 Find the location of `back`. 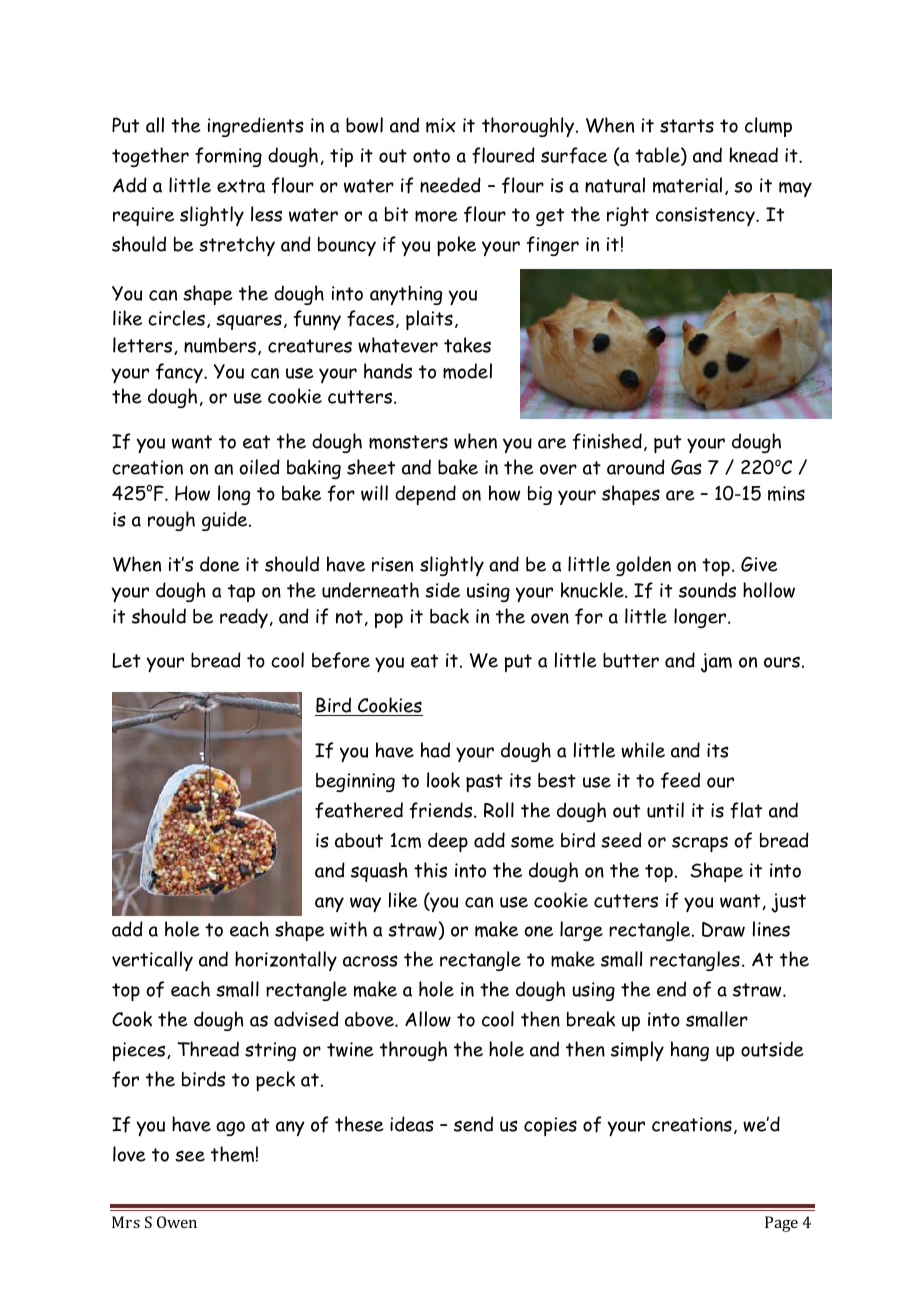

back is located at coordinates (449, 616).
